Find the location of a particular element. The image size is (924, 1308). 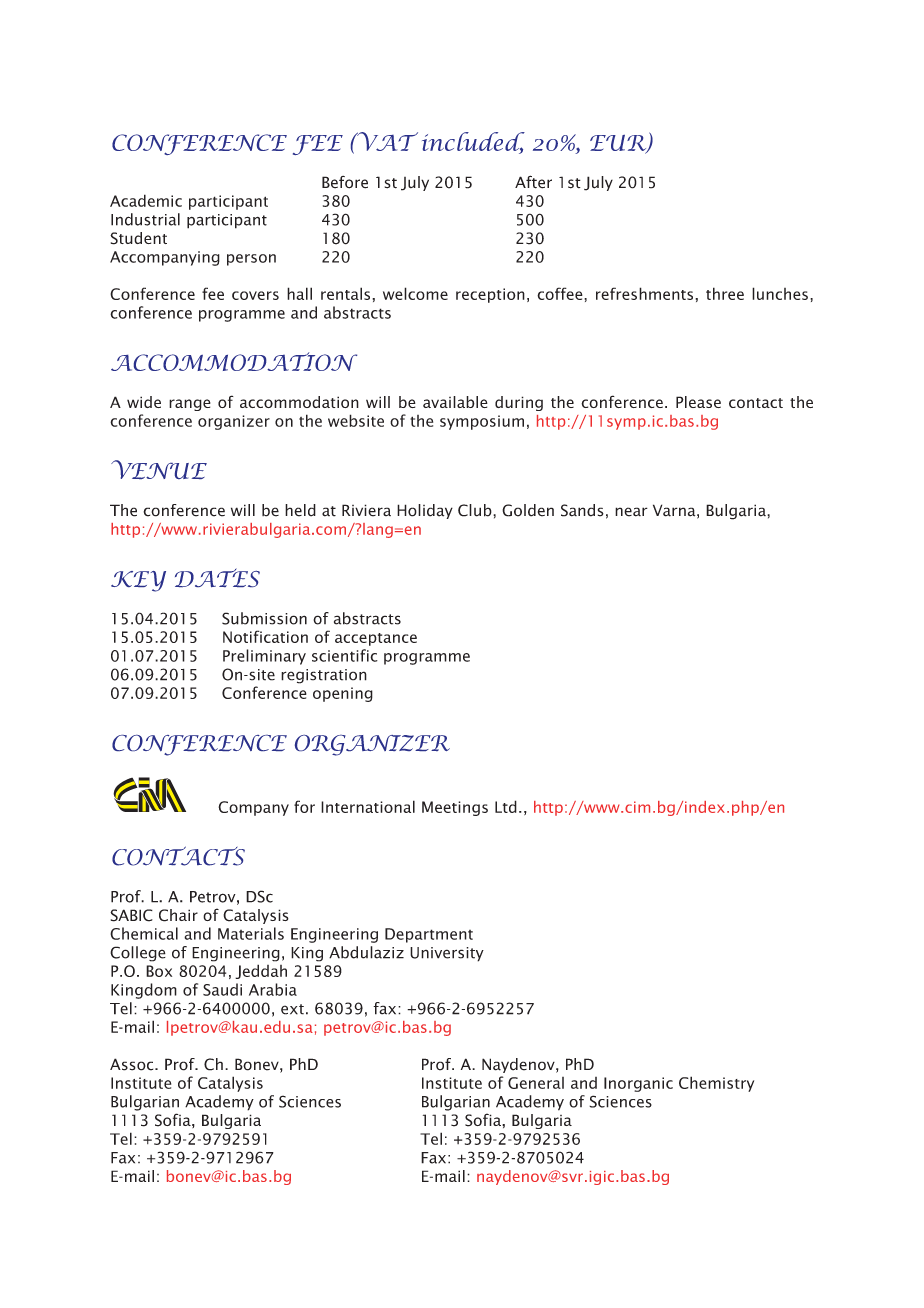

General is located at coordinates (536, 1083).
